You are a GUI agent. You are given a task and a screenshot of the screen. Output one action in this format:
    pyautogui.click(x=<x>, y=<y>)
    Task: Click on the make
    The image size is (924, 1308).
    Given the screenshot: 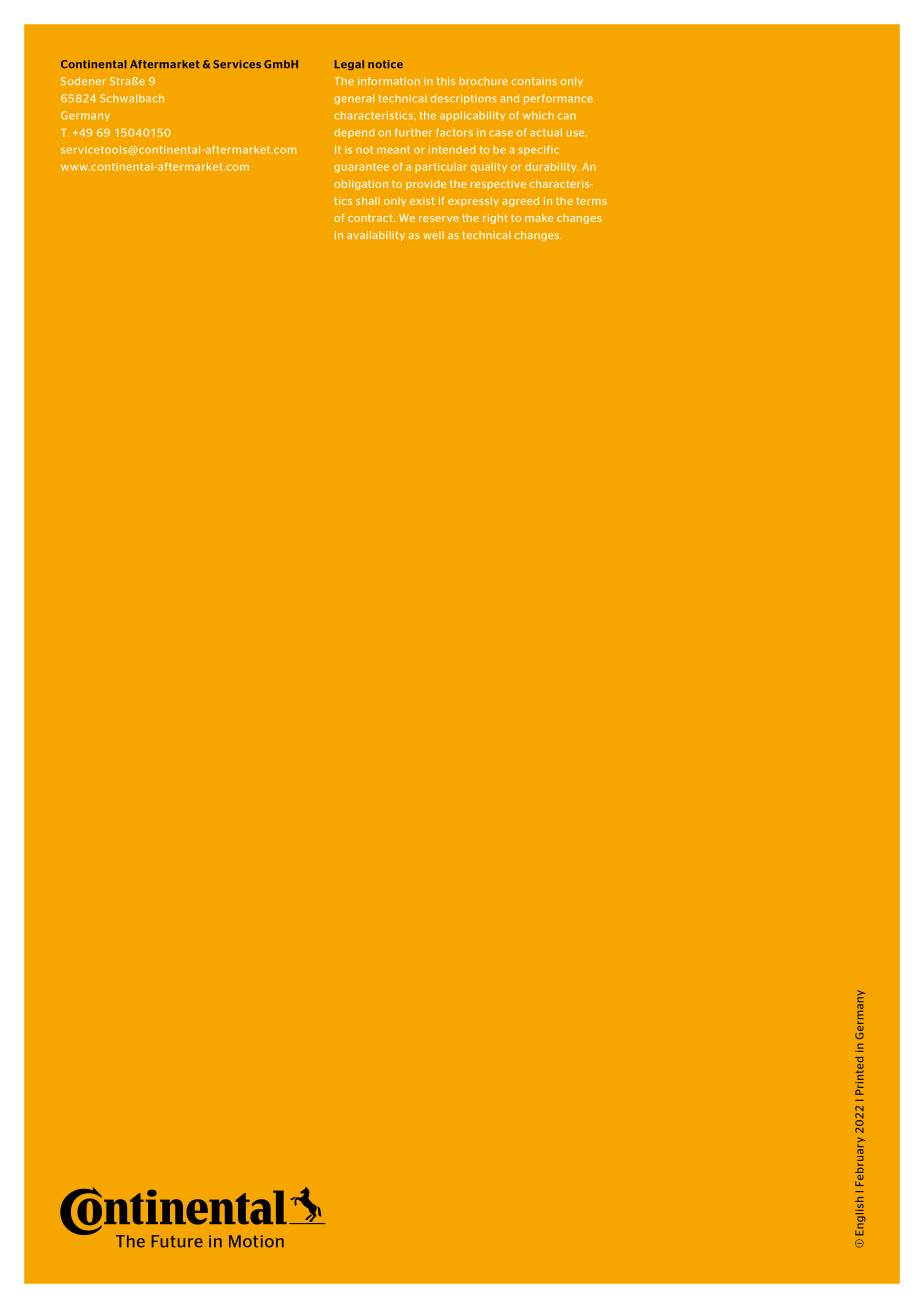 What is the action you would take?
    pyautogui.click(x=539, y=218)
